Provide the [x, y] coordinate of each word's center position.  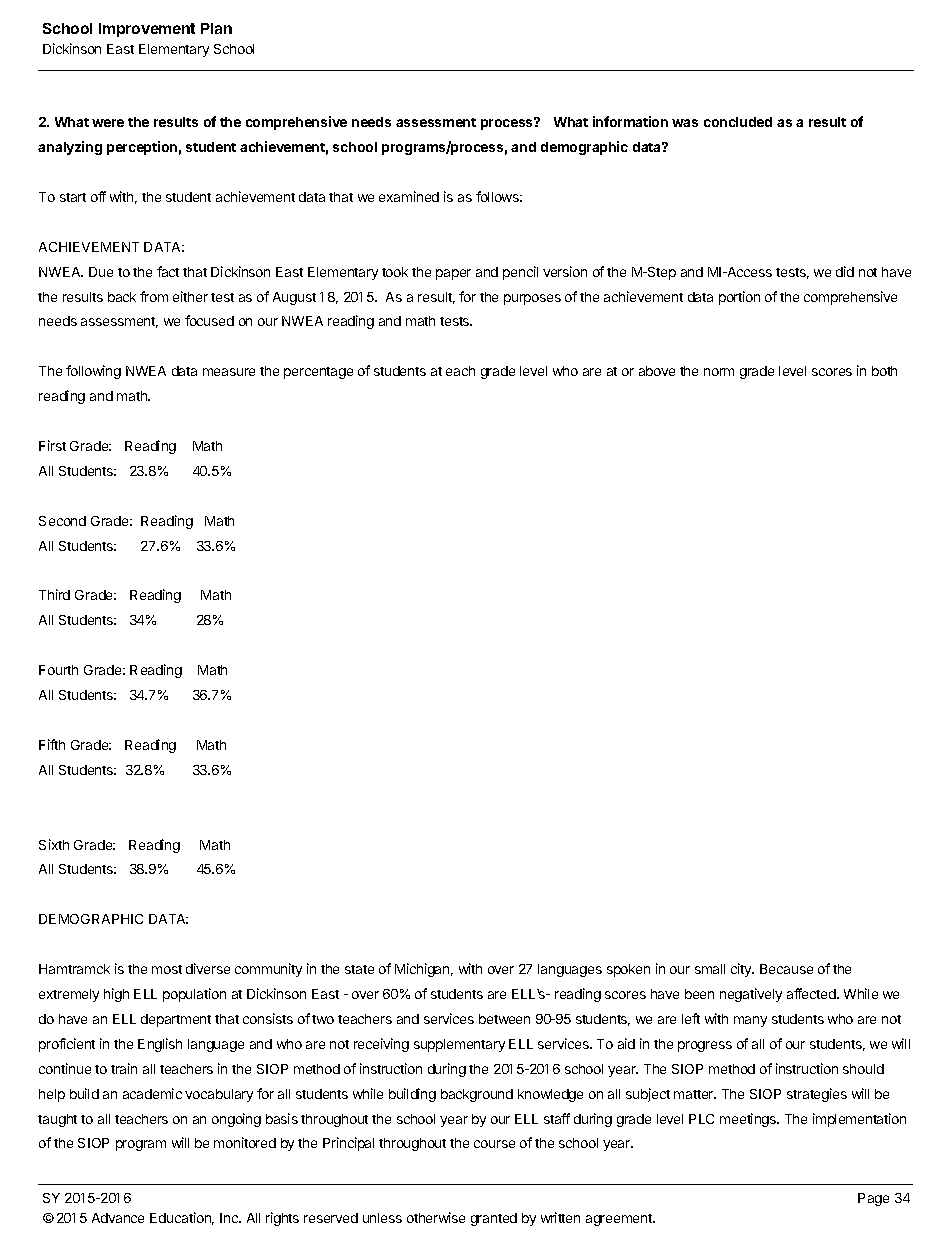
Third [54, 594]
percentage [318, 373]
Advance [118, 1218]
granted [494, 1219]
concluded [738, 122]
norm [719, 372]
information [630, 121]
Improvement [147, 30]
